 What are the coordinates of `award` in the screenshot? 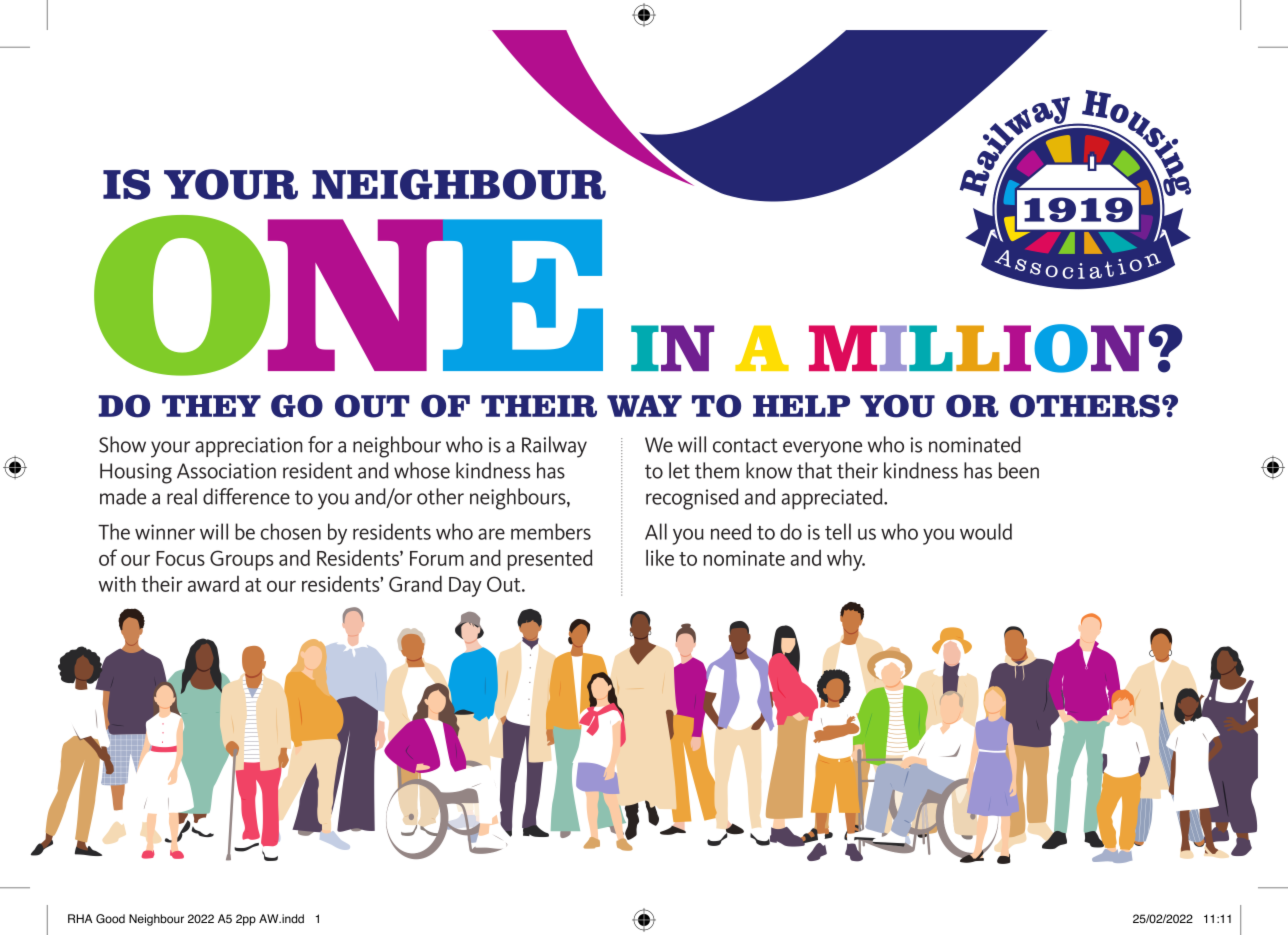 It's located at (213, 583).
